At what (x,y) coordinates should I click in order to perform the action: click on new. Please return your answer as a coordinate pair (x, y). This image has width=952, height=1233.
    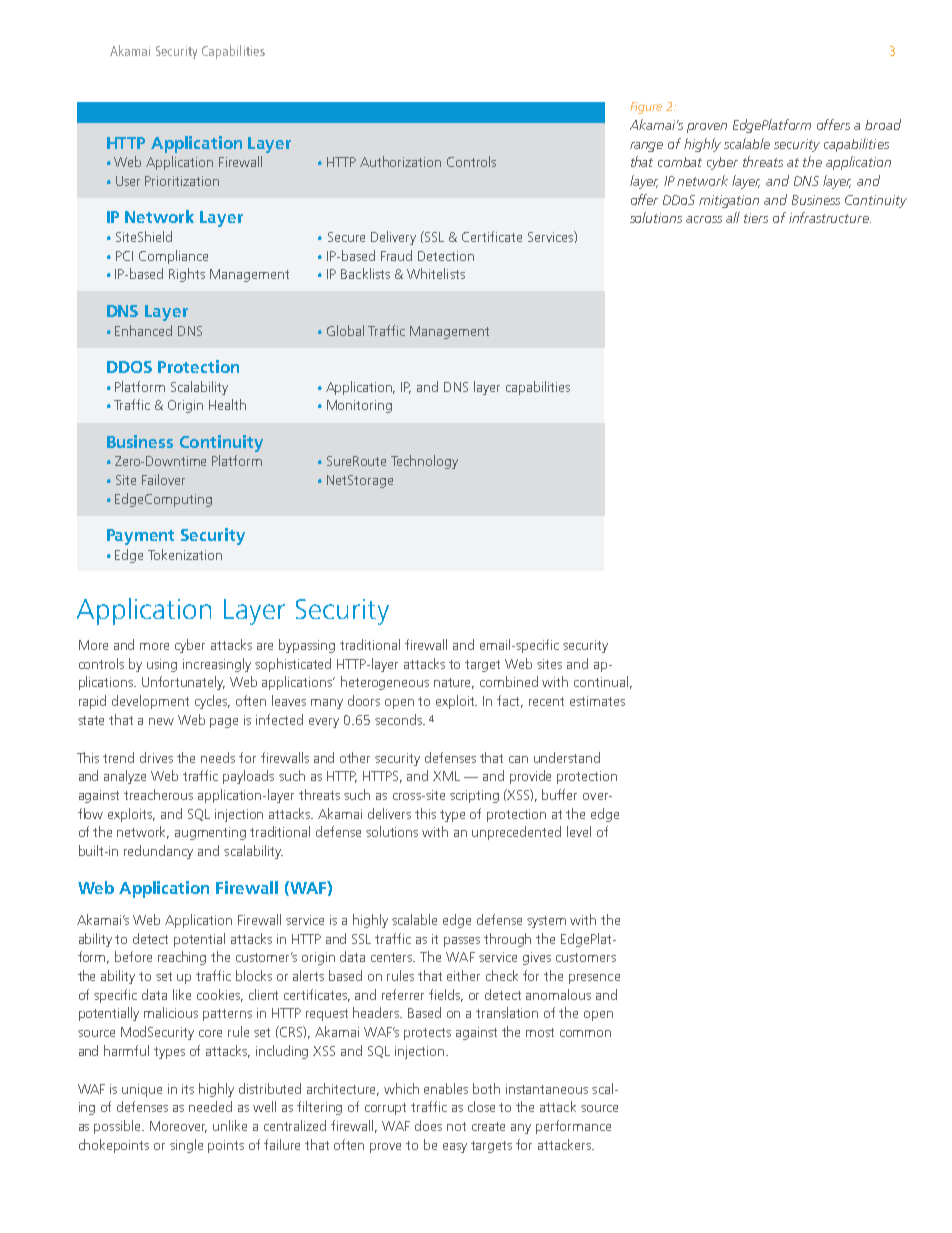
    Looking at the image, I should click on (161, 721).
